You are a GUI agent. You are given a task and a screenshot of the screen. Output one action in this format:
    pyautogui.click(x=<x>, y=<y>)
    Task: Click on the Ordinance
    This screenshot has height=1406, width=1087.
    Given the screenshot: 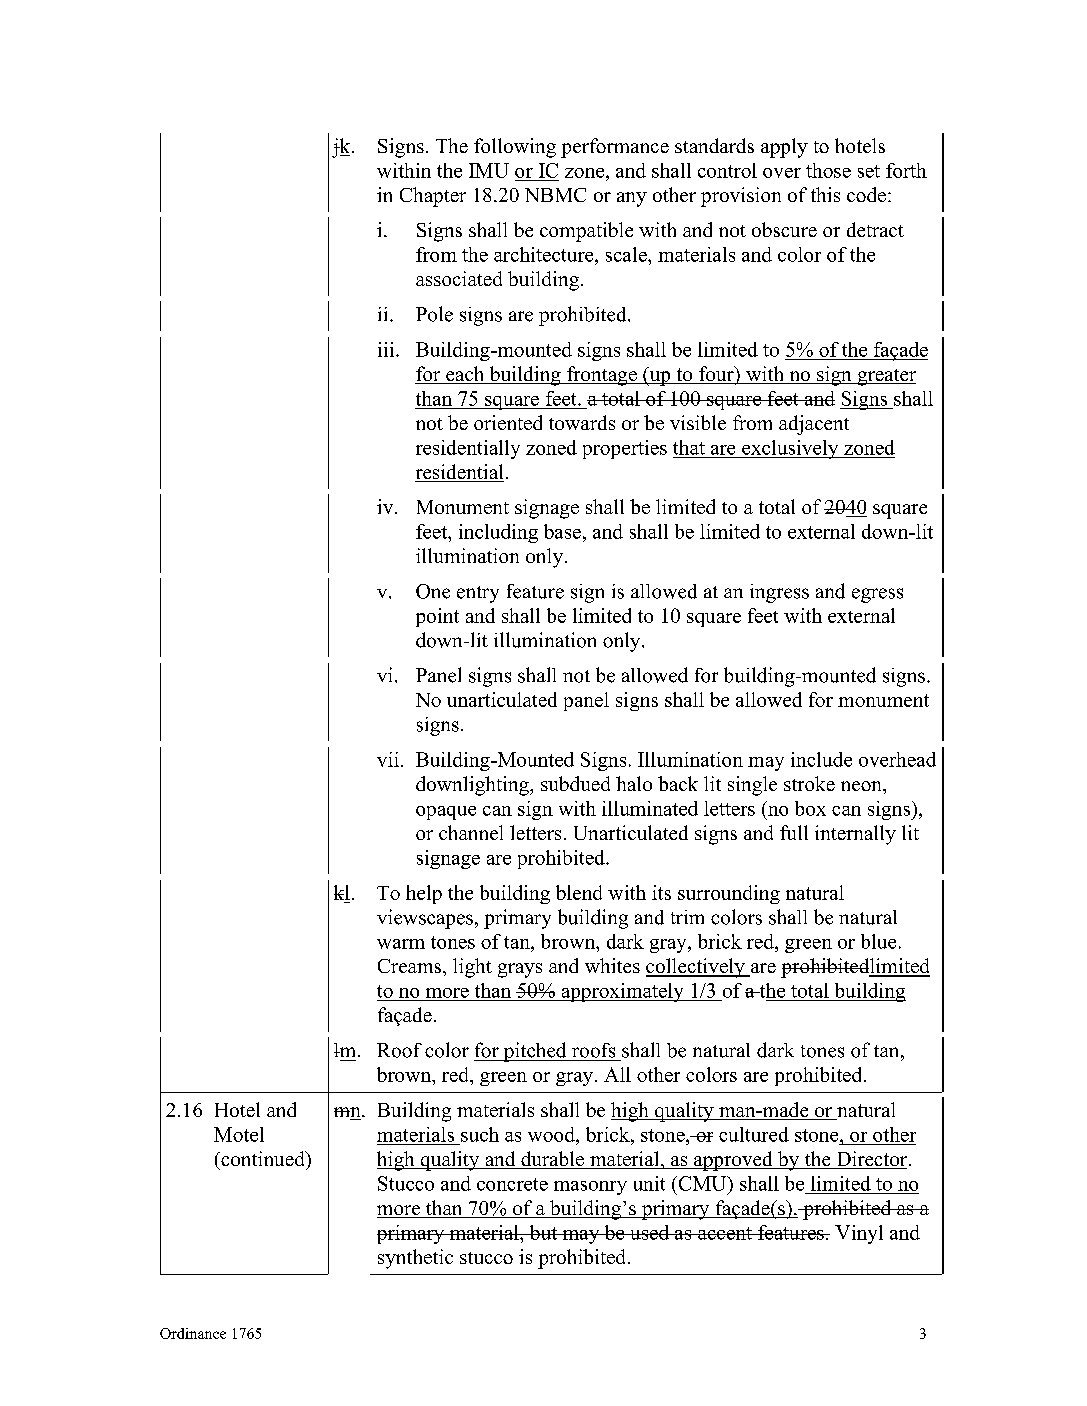 What is the action you would take?
    pyautogui.click(x=193, y=1333)
